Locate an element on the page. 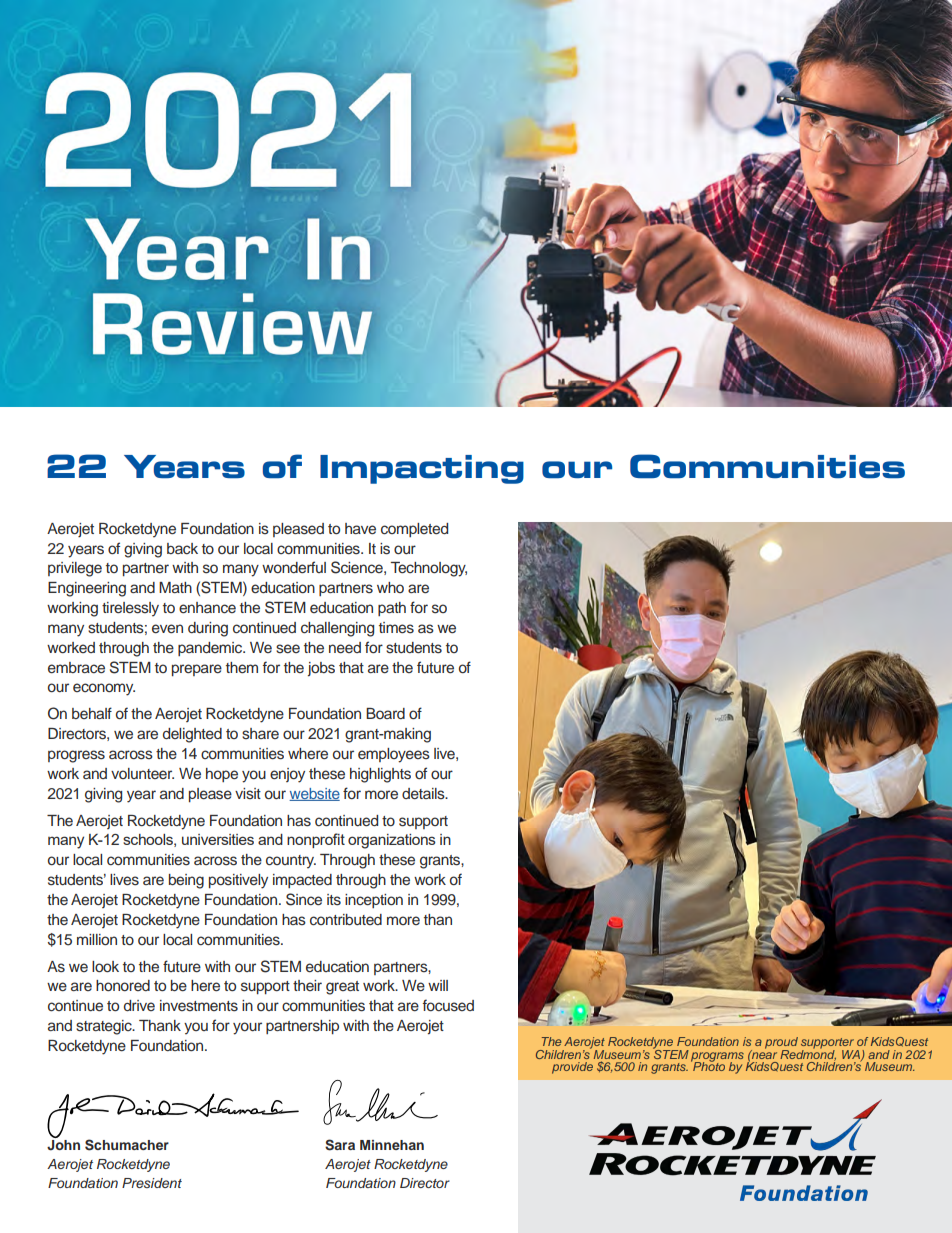  Board is located at coordinates (385, 713).
